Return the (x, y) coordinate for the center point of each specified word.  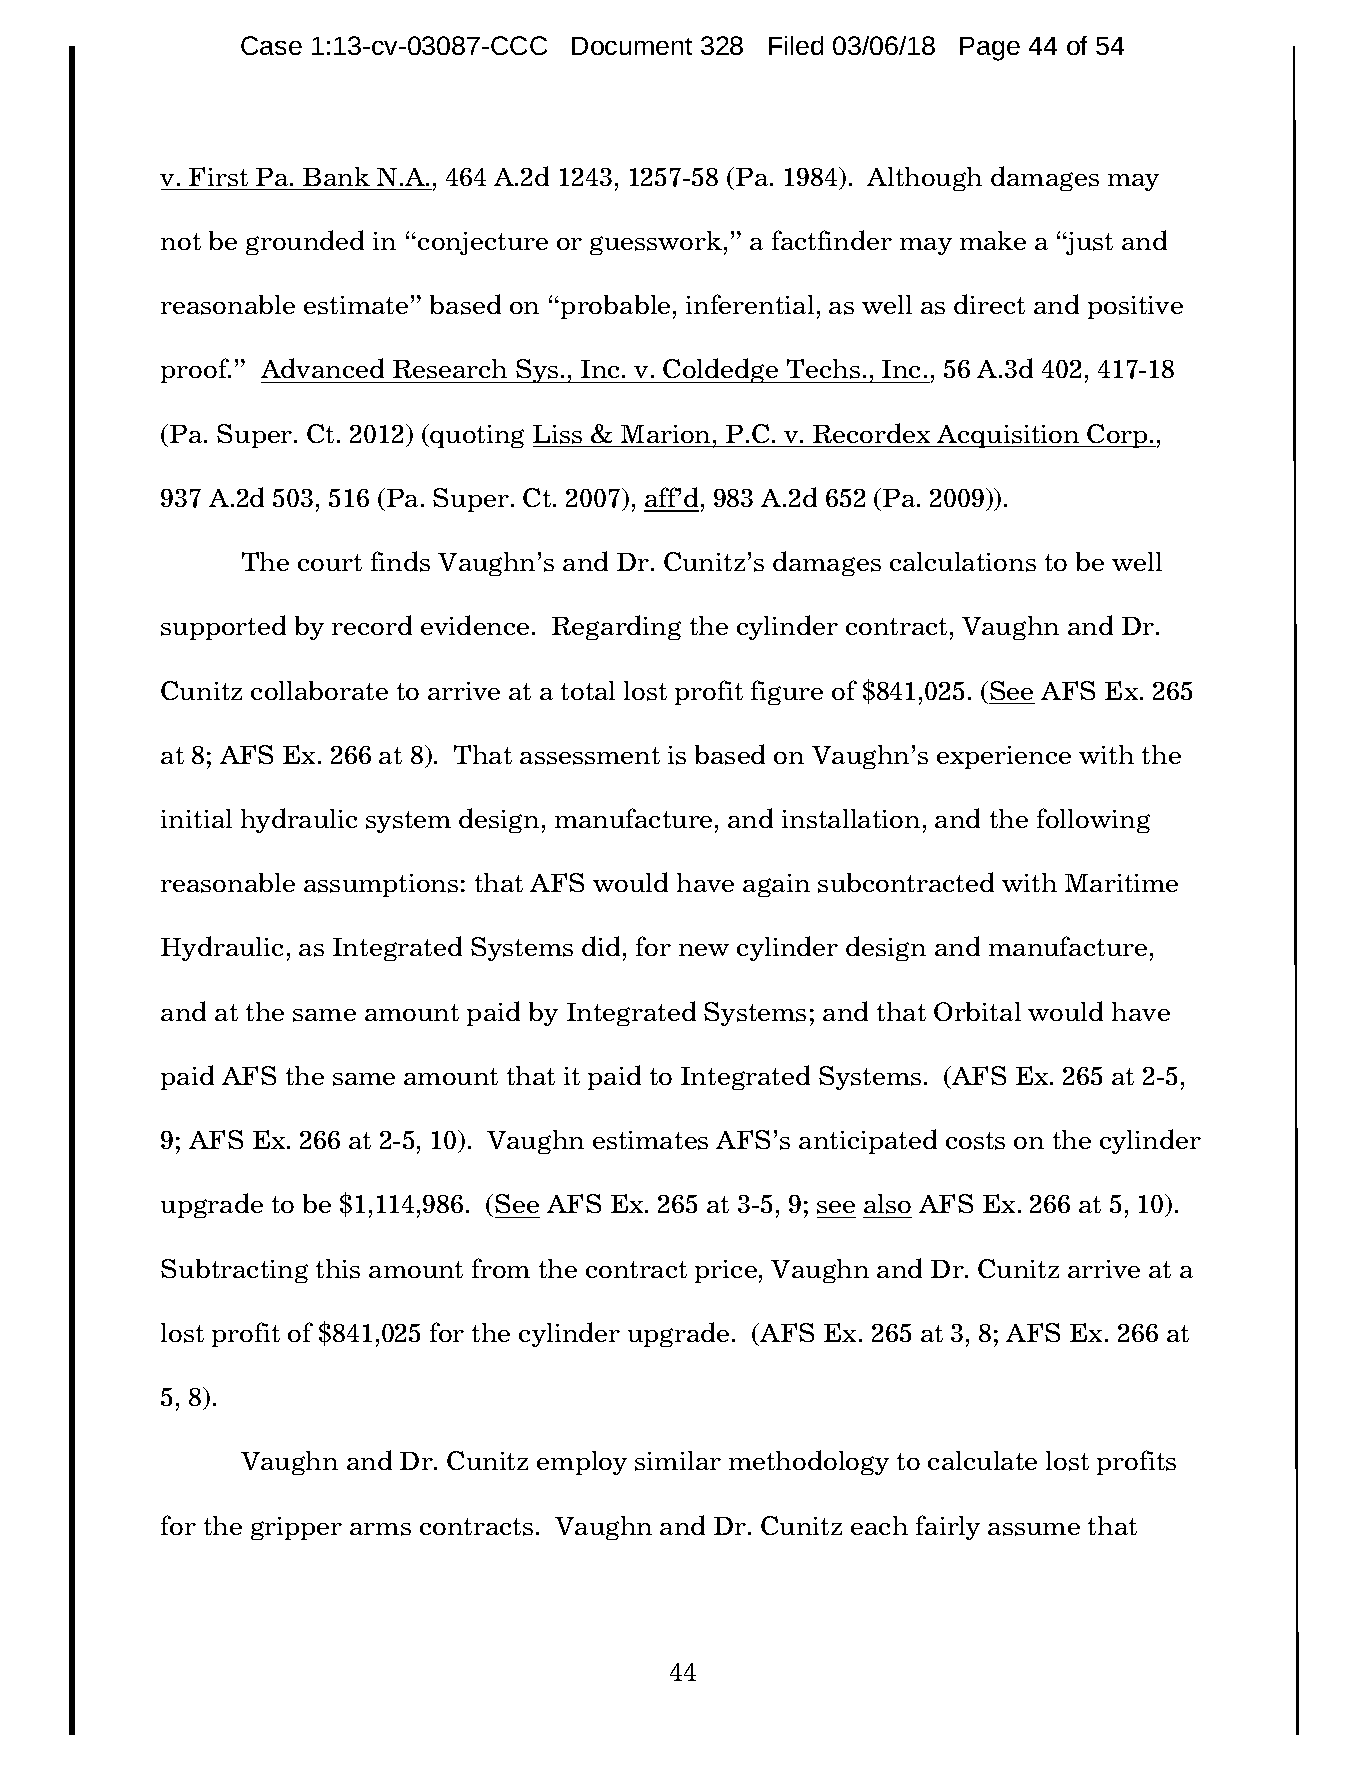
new (704, 950)
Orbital (977, 1011)
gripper (296, 1528)
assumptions (381, 885)
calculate (982, 1460)
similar (678, 1461)
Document (632, 46)
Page (990, 49)
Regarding (616, 627)
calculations (963, 562)
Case (271, 45)
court (330, 562)
